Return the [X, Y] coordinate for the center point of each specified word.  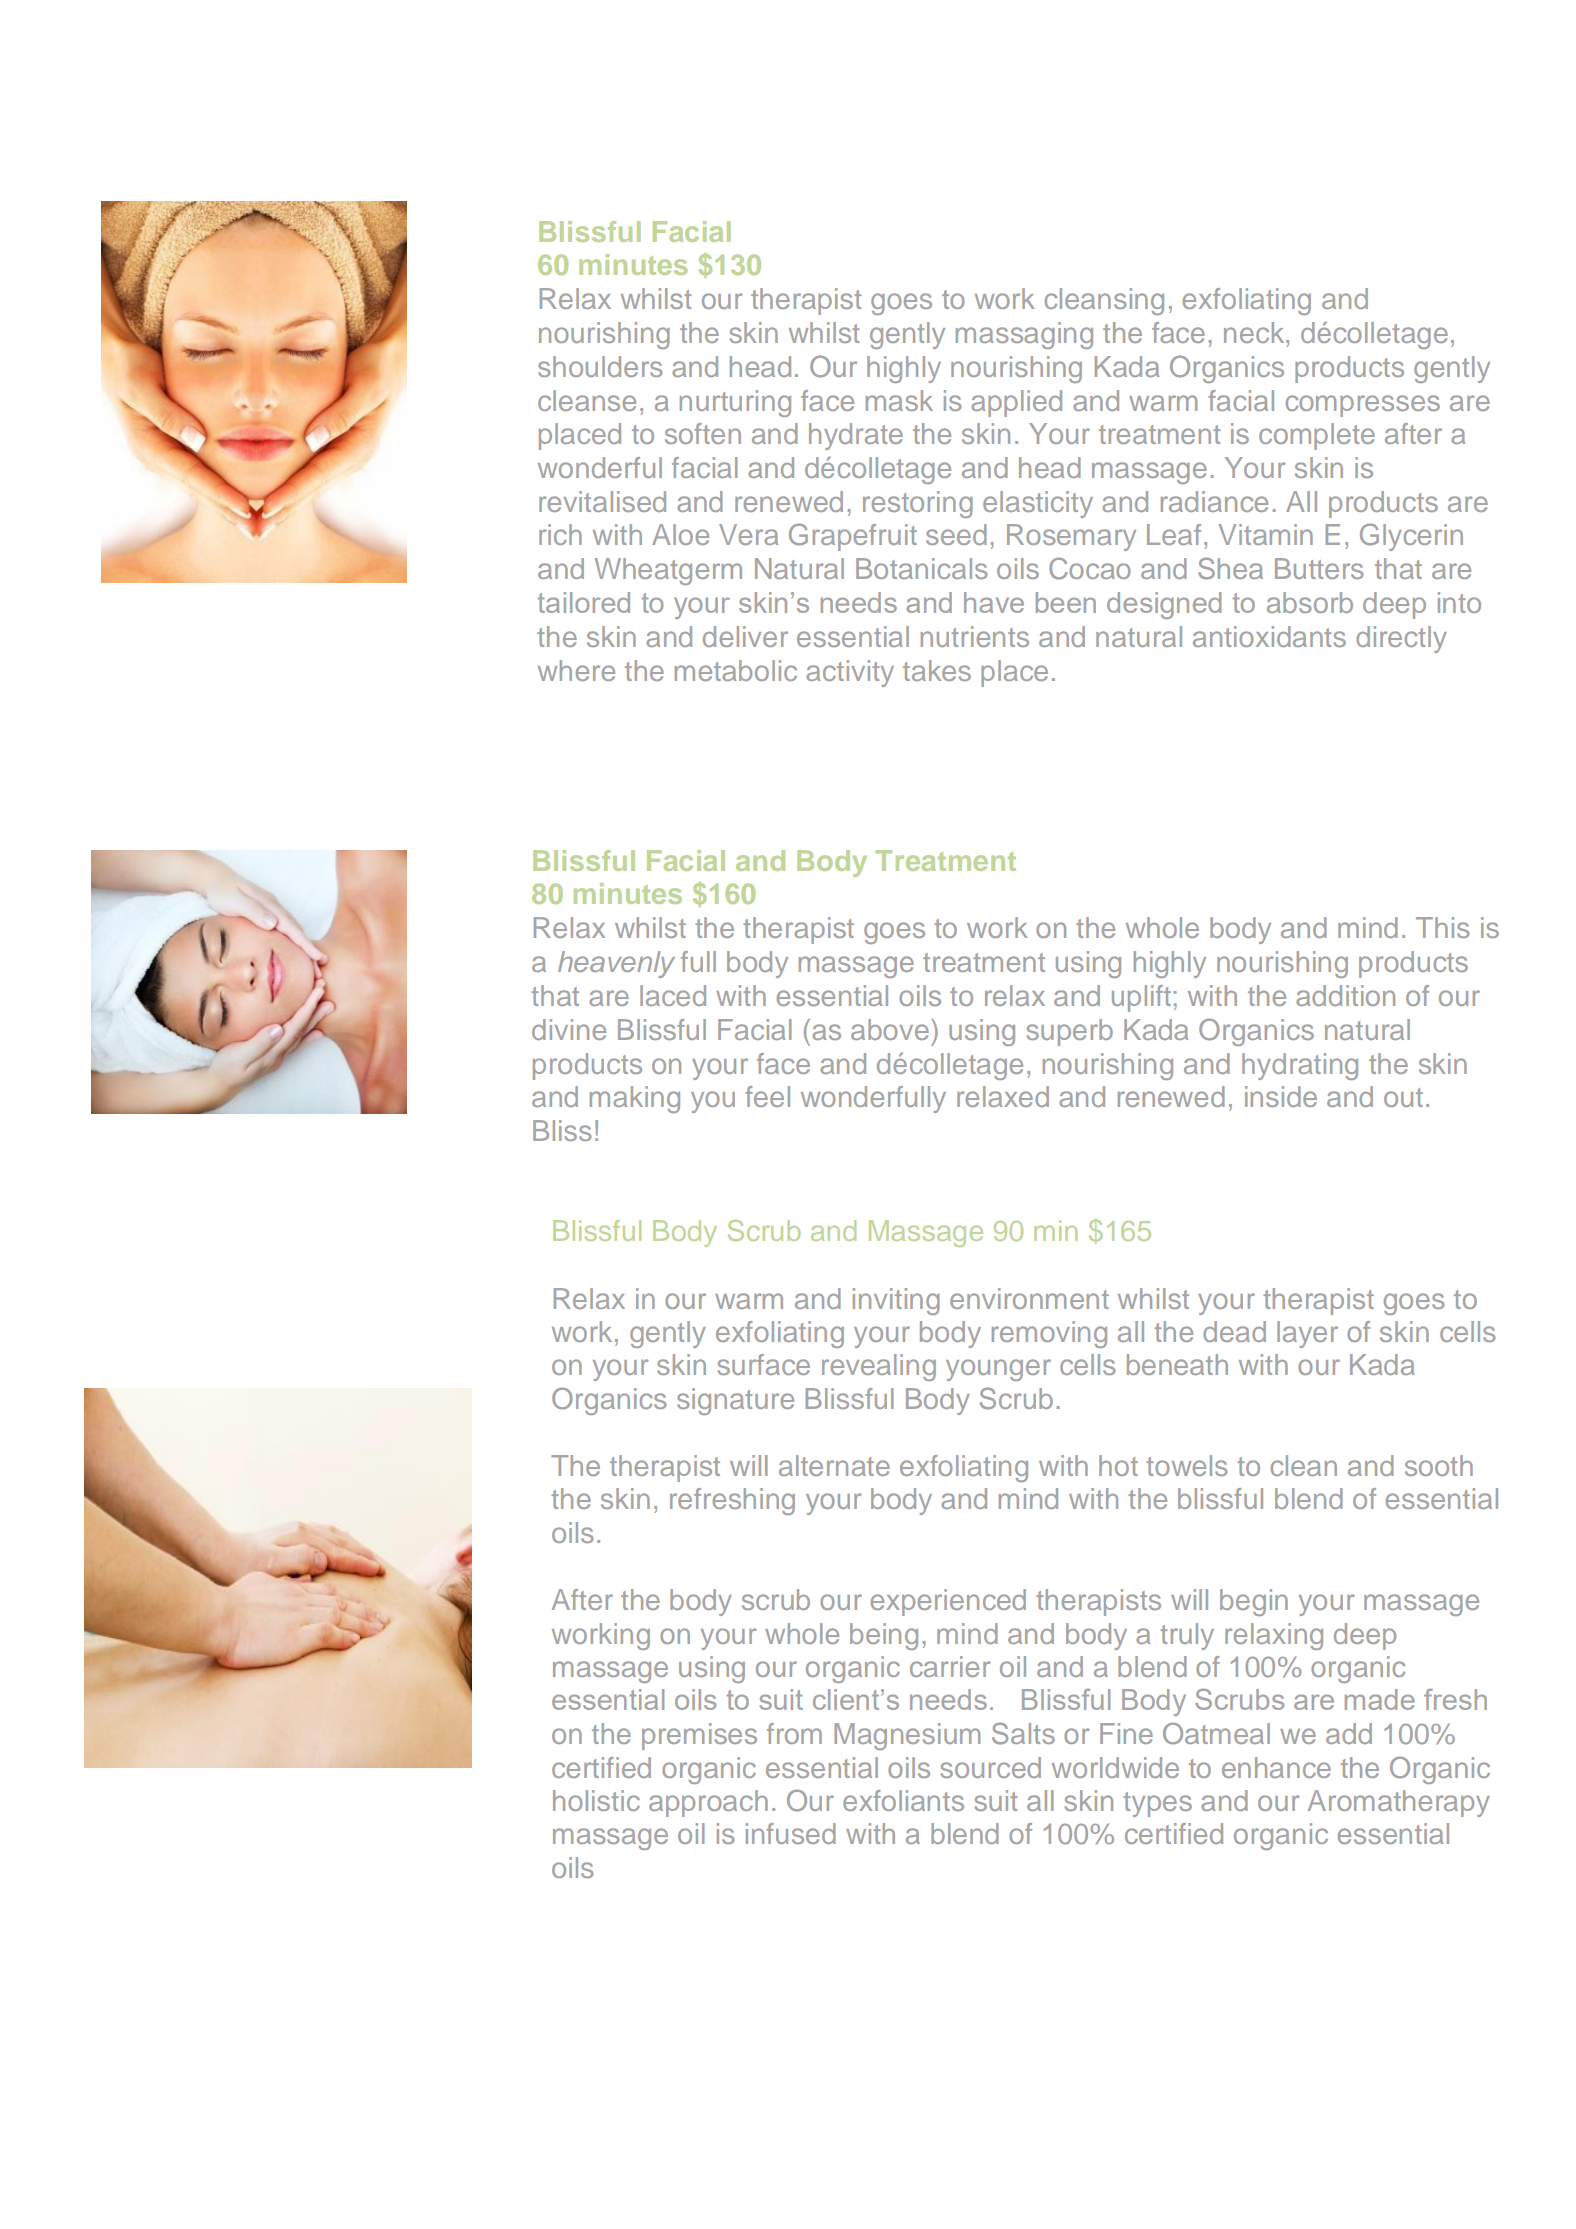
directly [1401, 639]
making [635, 1099]
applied [1016, 403]
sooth [1439, 1465]
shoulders [600, 366]
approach [708, 1803]
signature [735, 1401]
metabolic [736, 670]
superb [1070, 1032]
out [1403, 1097]
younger [998, 1370]
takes [937, 670]
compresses [1363, 406]
